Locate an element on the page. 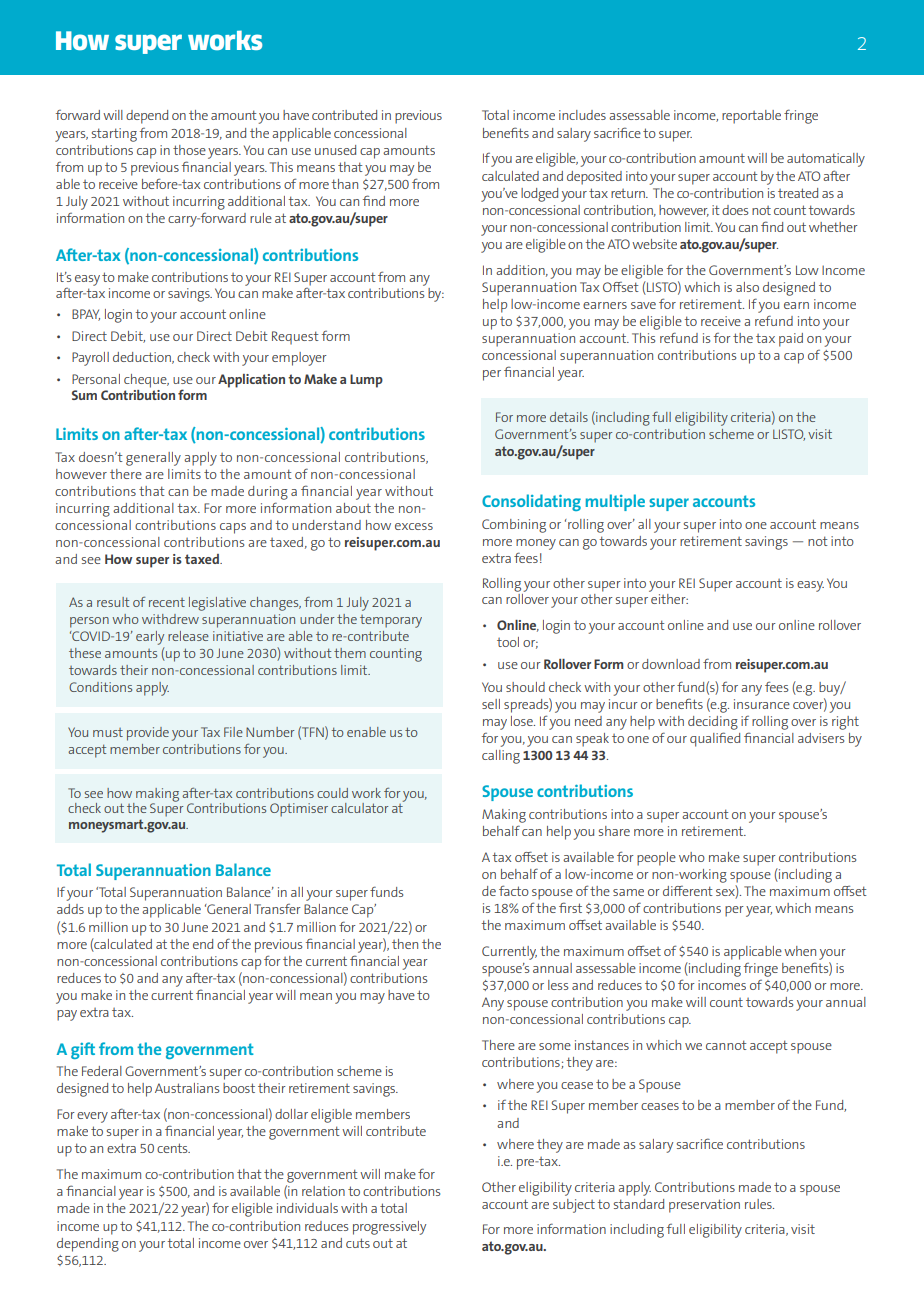 The image size is (924, 1308). automatically is located at coordinates (826, 160).
